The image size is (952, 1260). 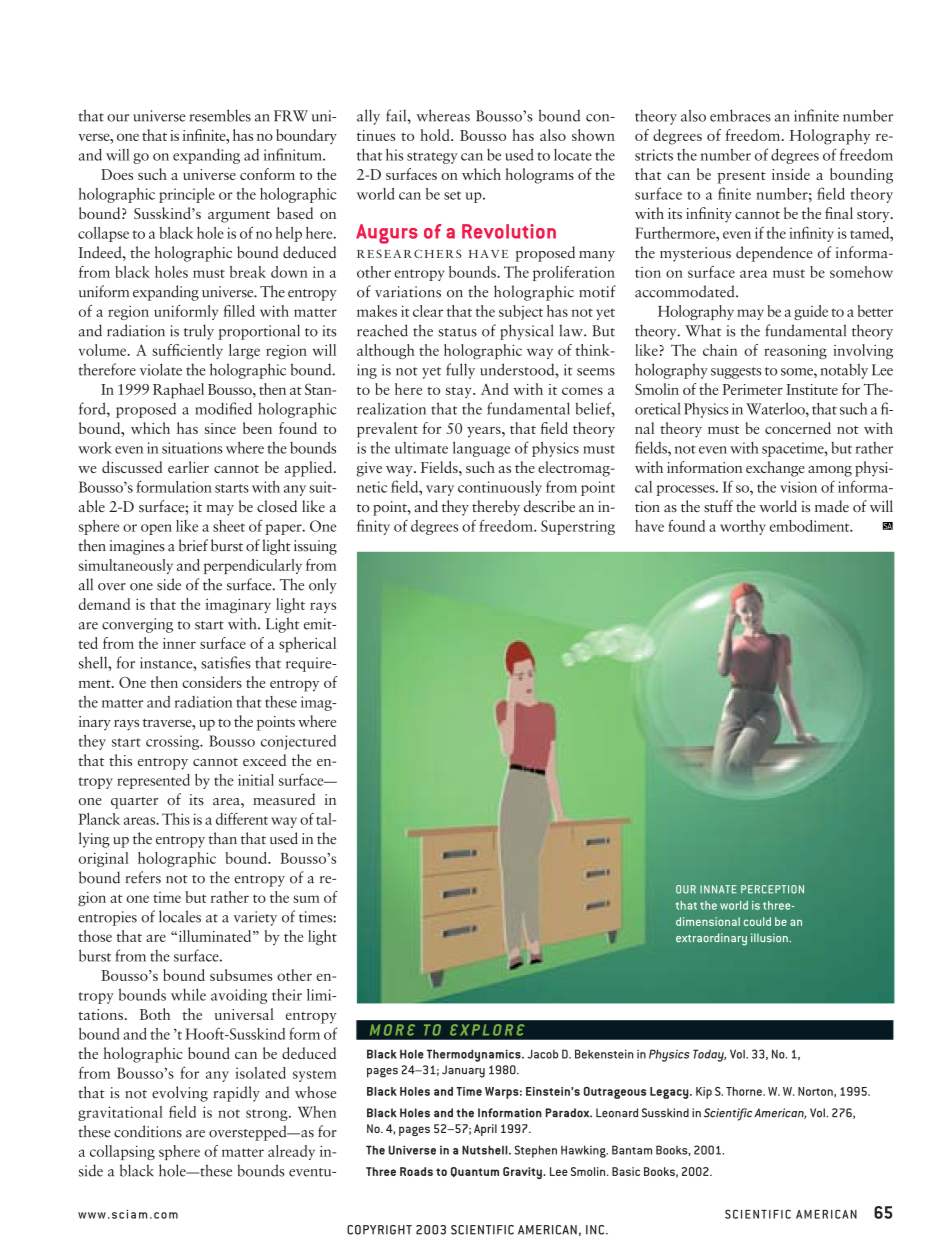 I want to click on embraces, so click(x=740, y=115).
